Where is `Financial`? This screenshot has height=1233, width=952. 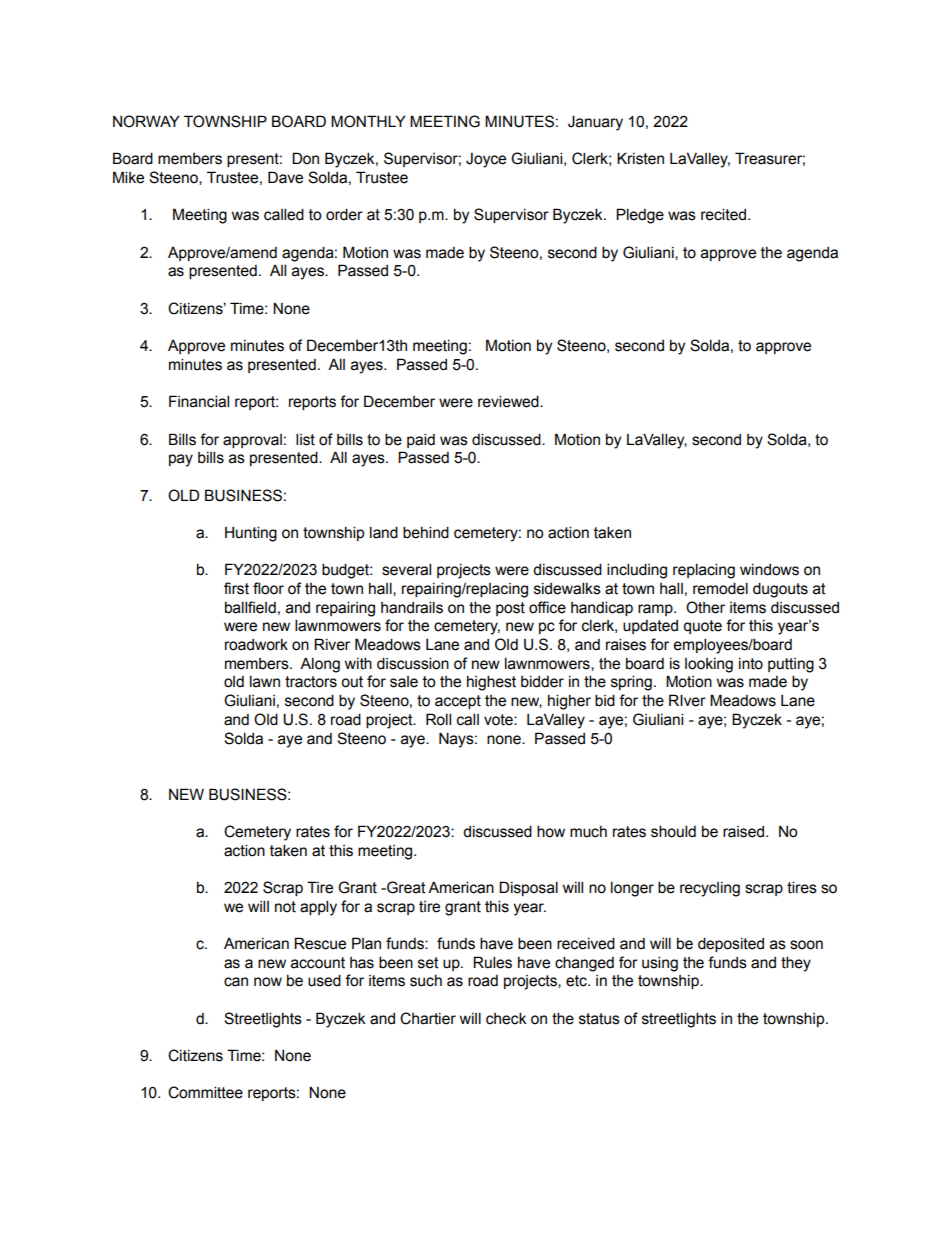 Financial is located at coordinates (199, 401).
